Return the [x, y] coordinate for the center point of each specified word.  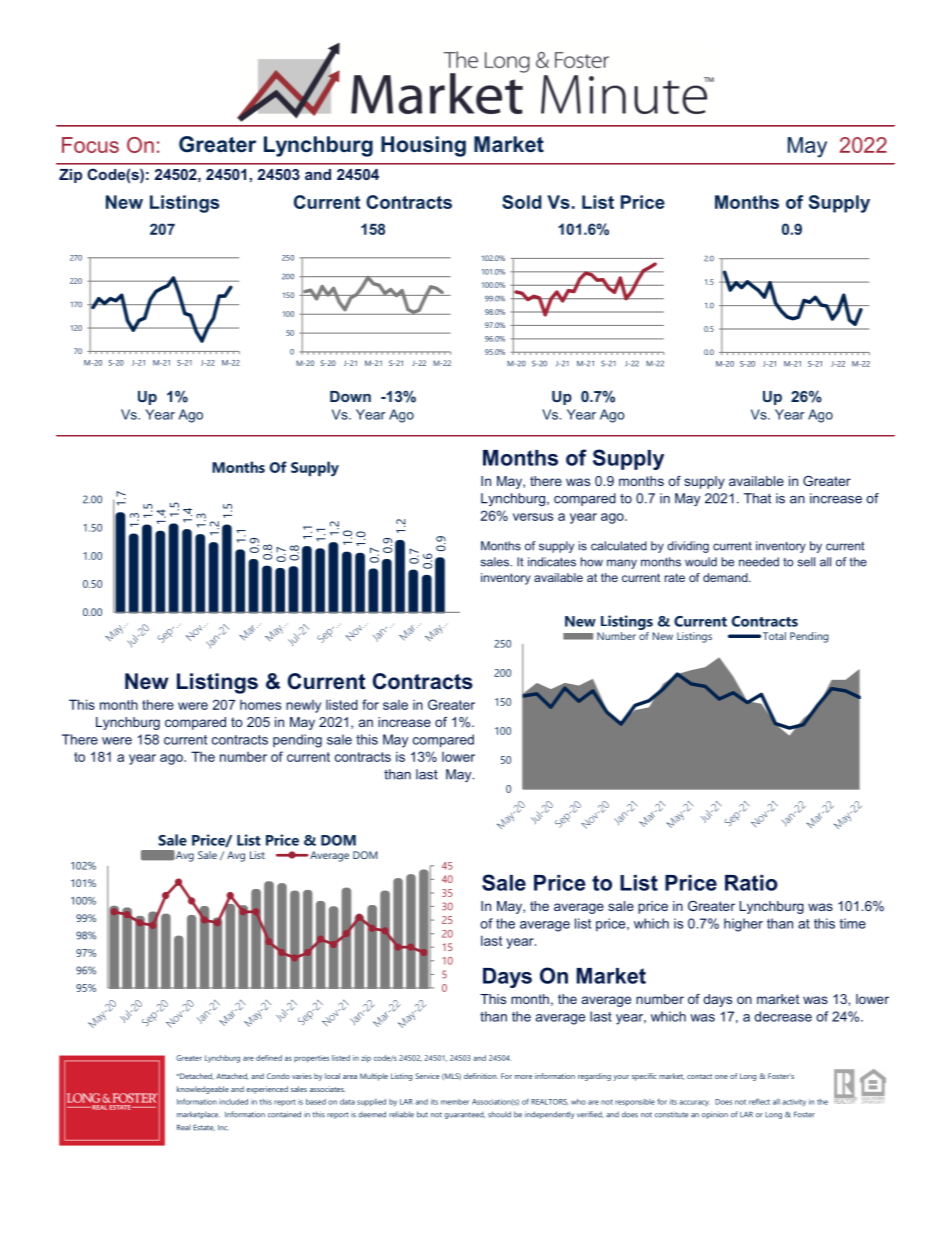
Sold [521, 202]
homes [260, 705]
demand [726, 577]
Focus [90, 145]
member [455, 1102]
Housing [423, 146]
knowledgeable [203, 1090]
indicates [552, 562]
